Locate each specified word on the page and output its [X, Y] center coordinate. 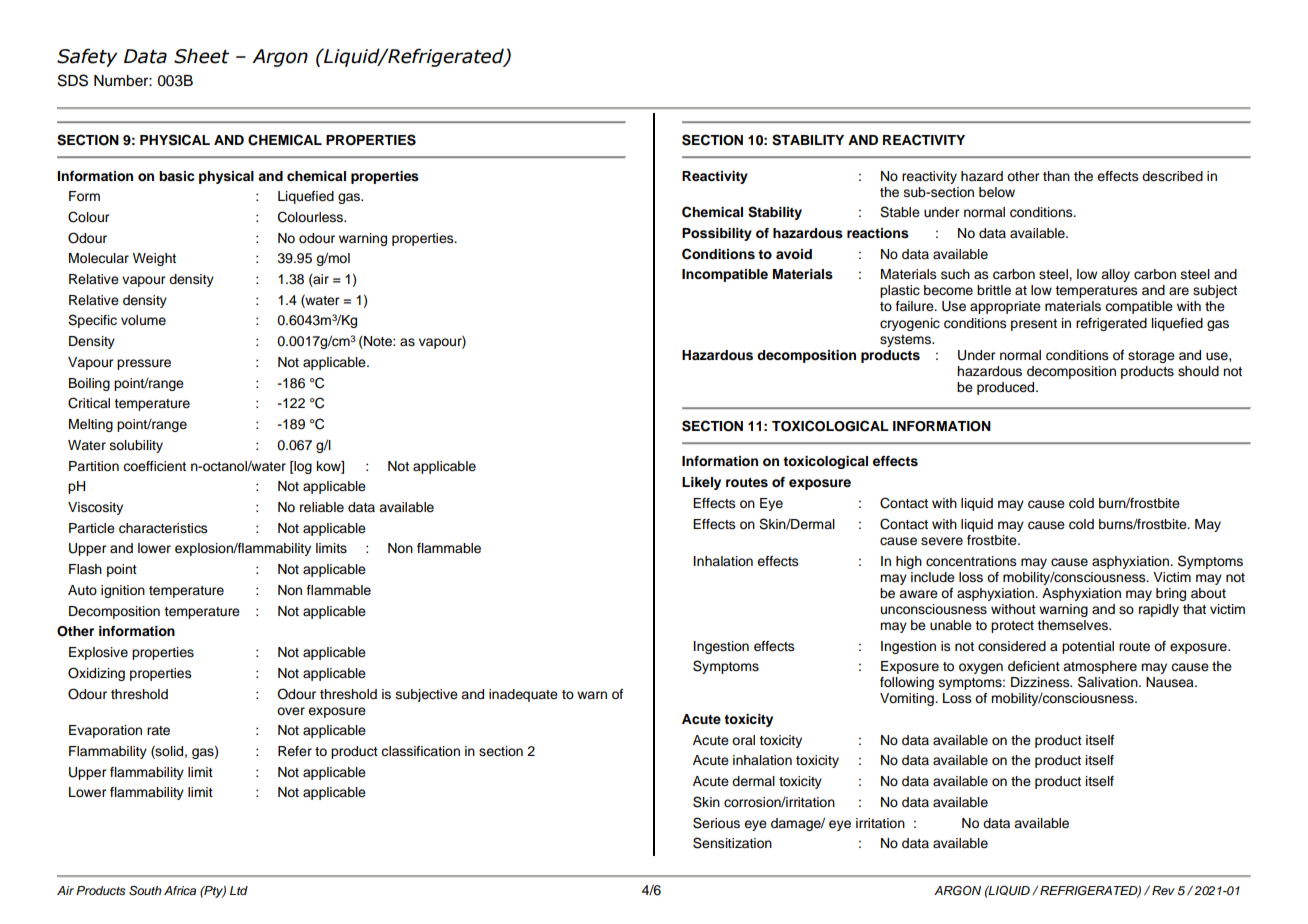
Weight [154, 259]
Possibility [717, 234]
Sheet [201, 56]
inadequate [523, 695]
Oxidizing [96, 674]
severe [942, 541]
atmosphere [1100, 669]
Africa [180, 890]
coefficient [154, 466]
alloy [1115, 275]
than [1056, 176]
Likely [701, 483]
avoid [794, 254]
